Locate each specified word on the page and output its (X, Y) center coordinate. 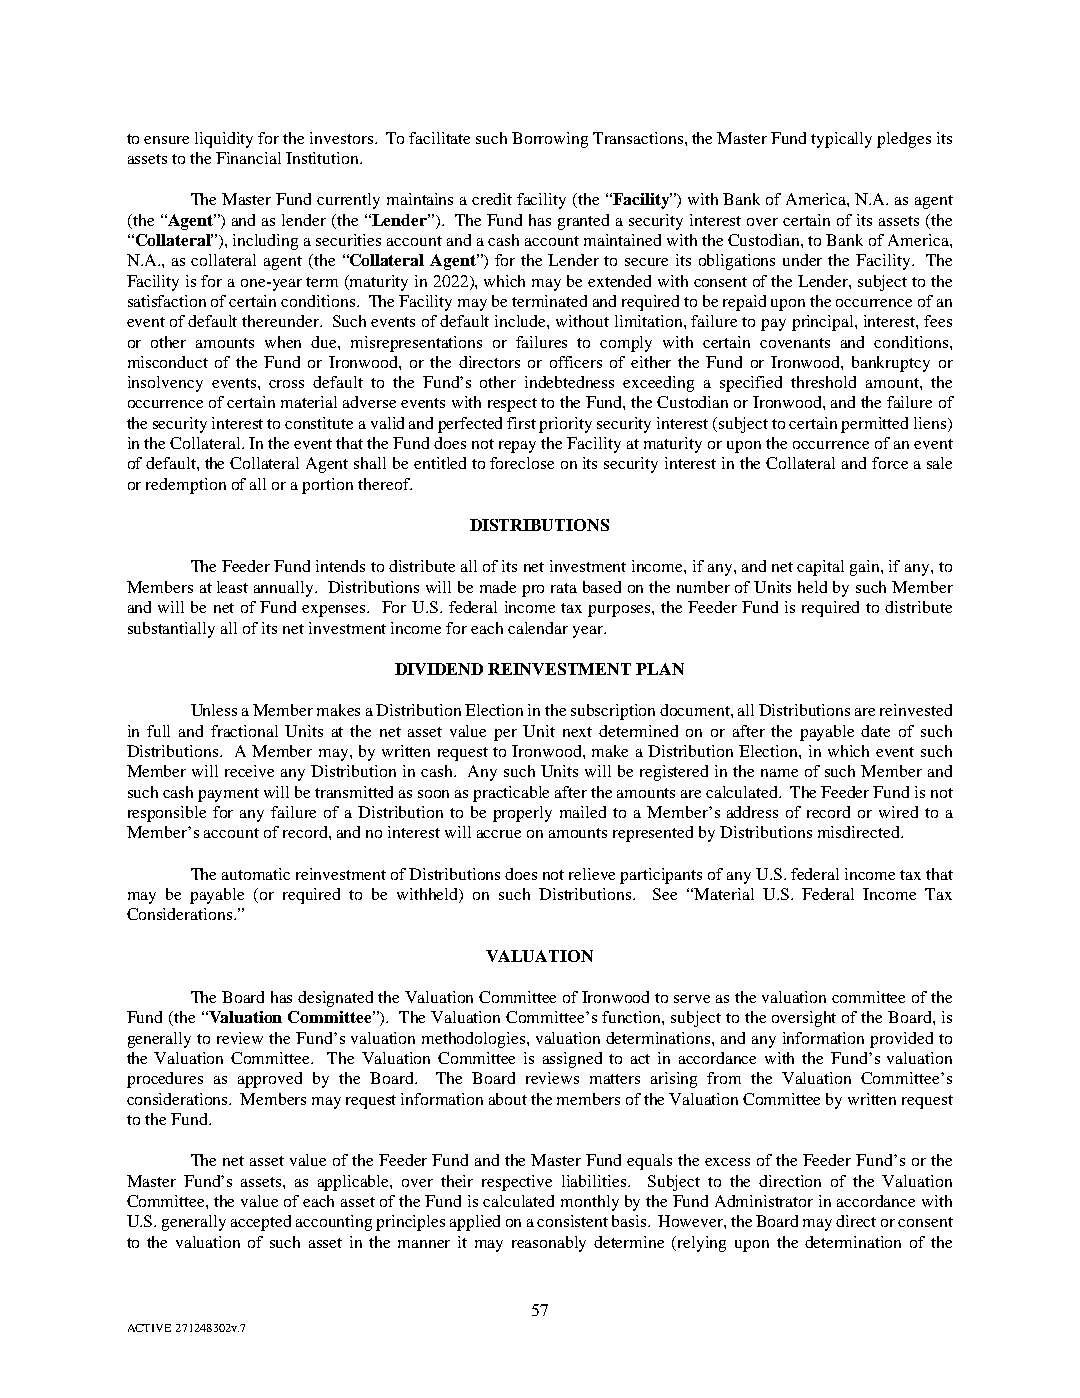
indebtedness (569, 382)
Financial (248, 158)
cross (286, 384)
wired (898, 812)
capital (820, 568)
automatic (256, 874)
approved (270, 1080)
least (232, 587)
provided (901, 1040)
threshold (823, 382)
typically (841, 140)
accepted (261, 1223)
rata (564, 588)
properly (522, 814)
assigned (572, 1060)
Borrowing (550, 140)
